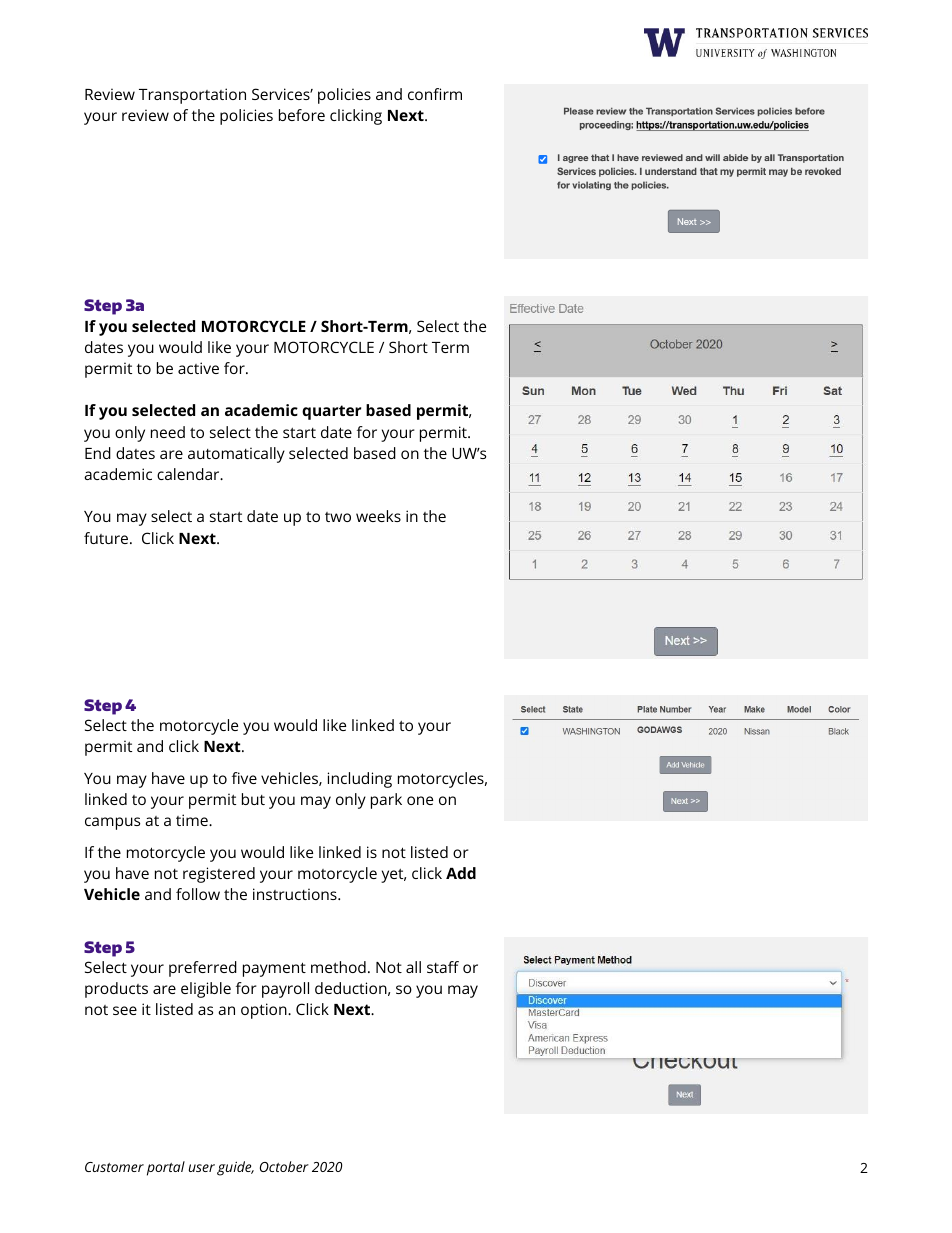 The height and width of the document is (1233, 952). What do you see at coordinates (107, 538) in the document?
I see `future` at bounding box center [107, 538].
